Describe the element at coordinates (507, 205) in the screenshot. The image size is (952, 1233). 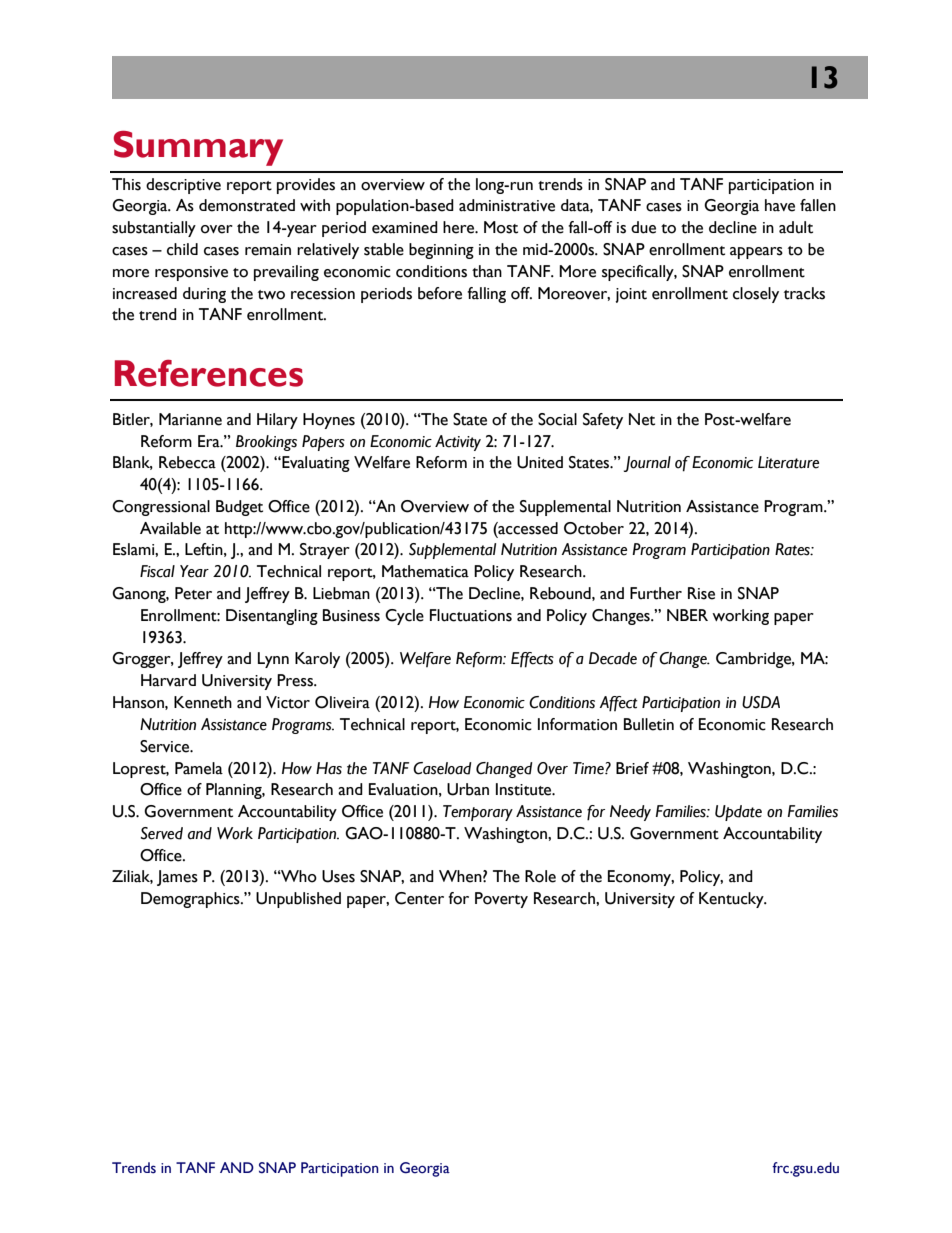
I see `administrative` at that location.
